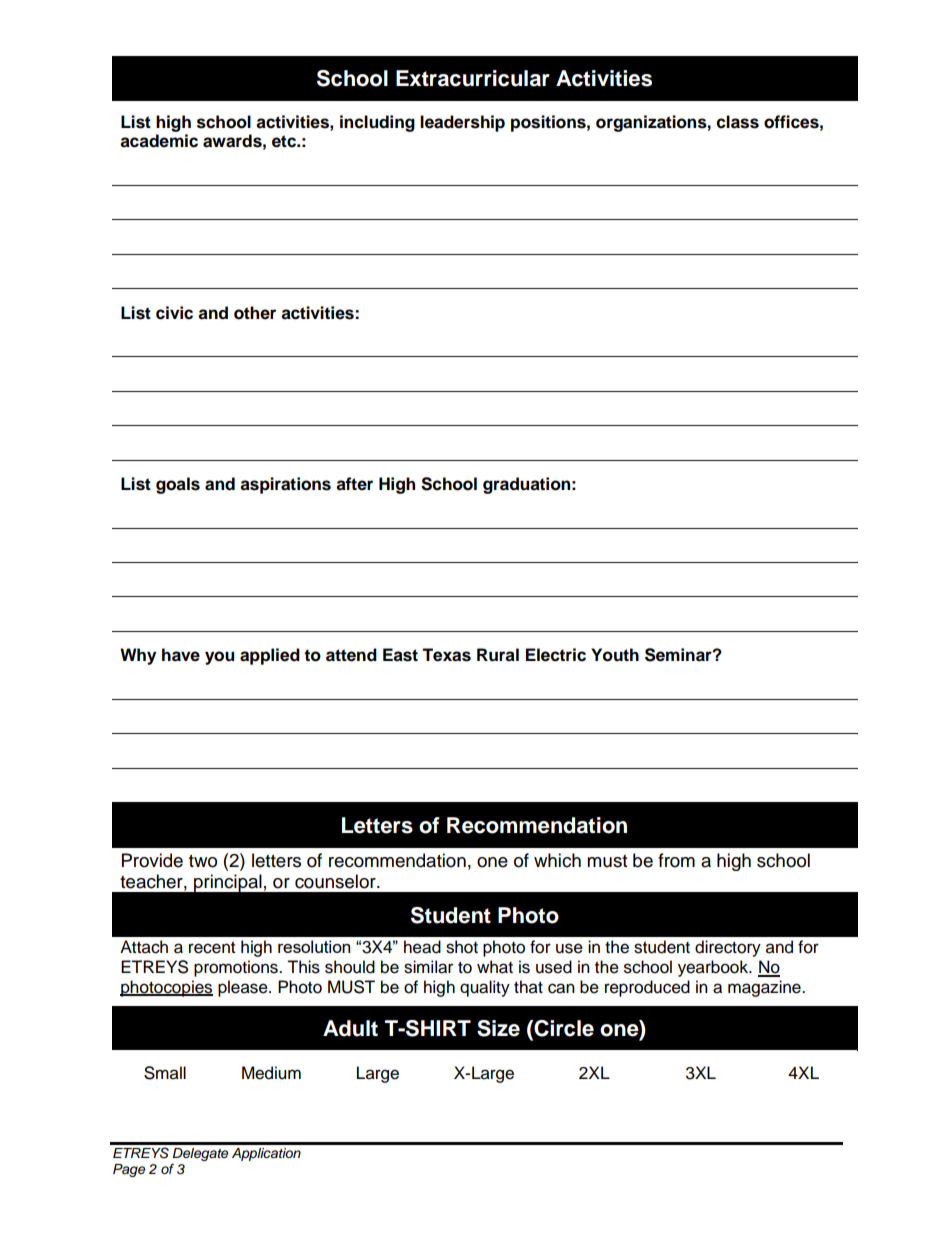  What do you see at coordinates (354, 484) in the screenshot?
I see `after` at bounding box center [354, 484].
